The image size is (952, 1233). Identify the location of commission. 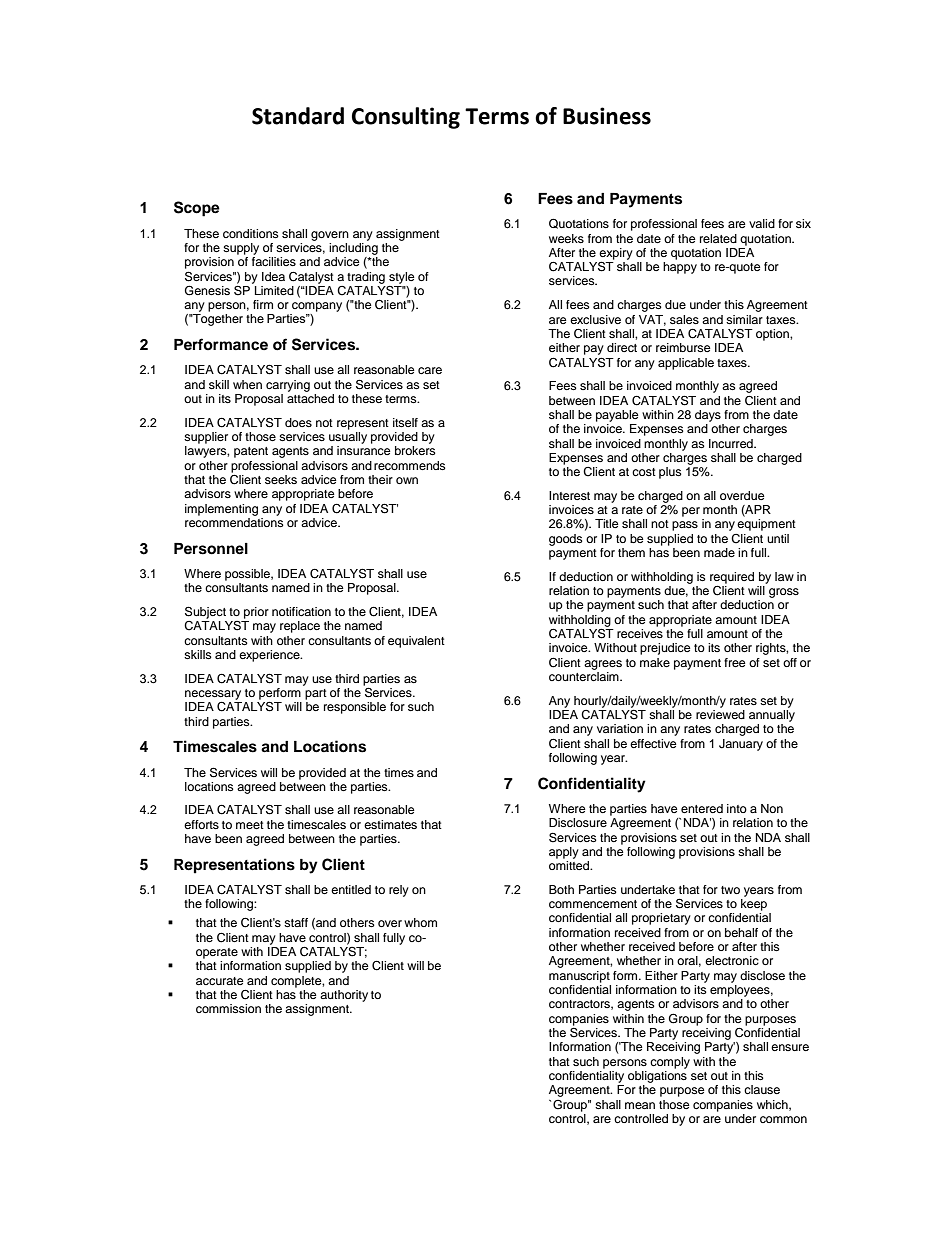
(228, 1008).
